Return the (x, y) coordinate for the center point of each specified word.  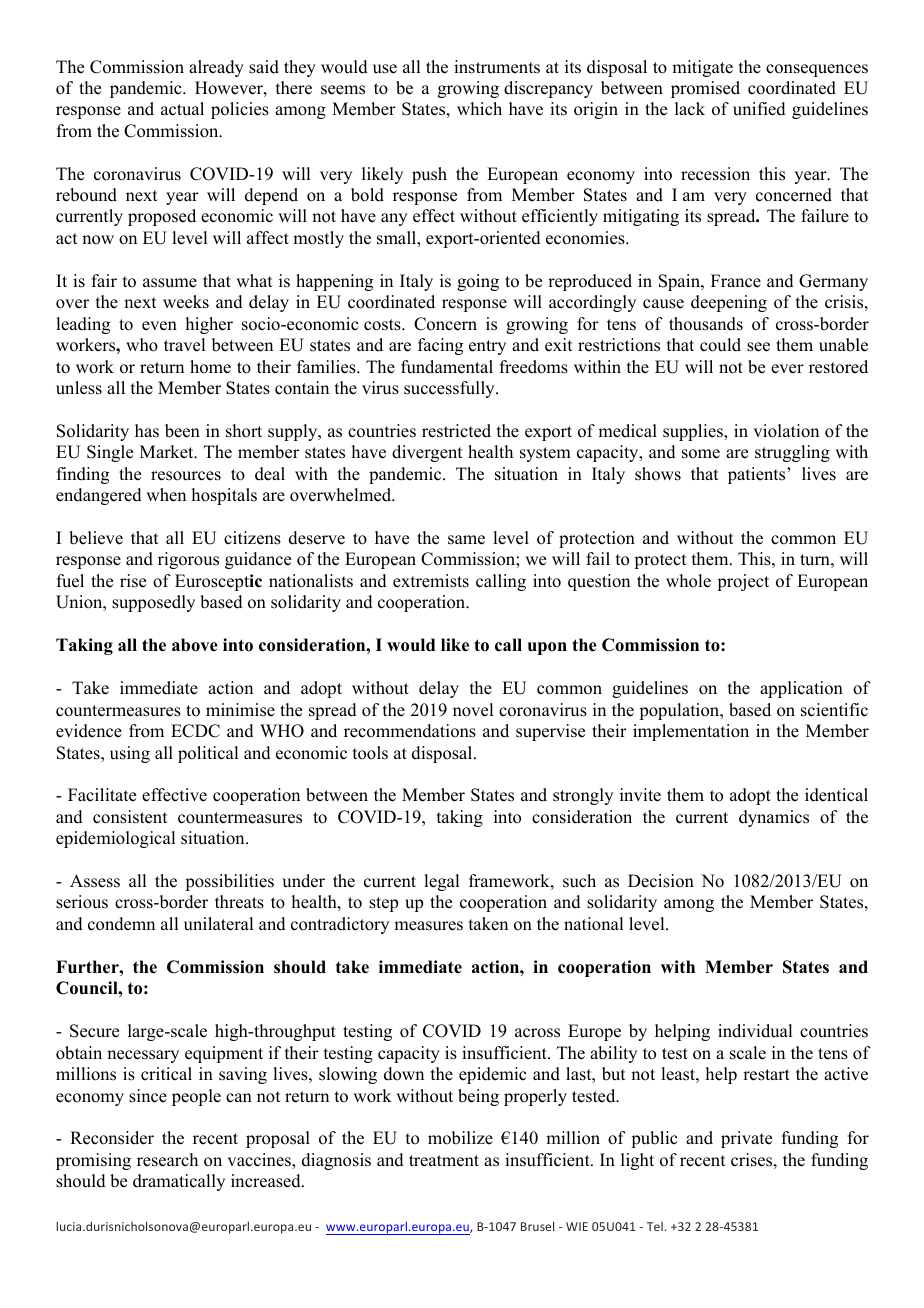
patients (758, 475)
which (479, 109)
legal (441, 882)
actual (182, 109)
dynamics (774, 818)
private (746, 1139)
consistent (130, 817)
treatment (444, 1161)
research (167, 1160)
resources (186, 476)
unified (759, 109)
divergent (427, 453)
